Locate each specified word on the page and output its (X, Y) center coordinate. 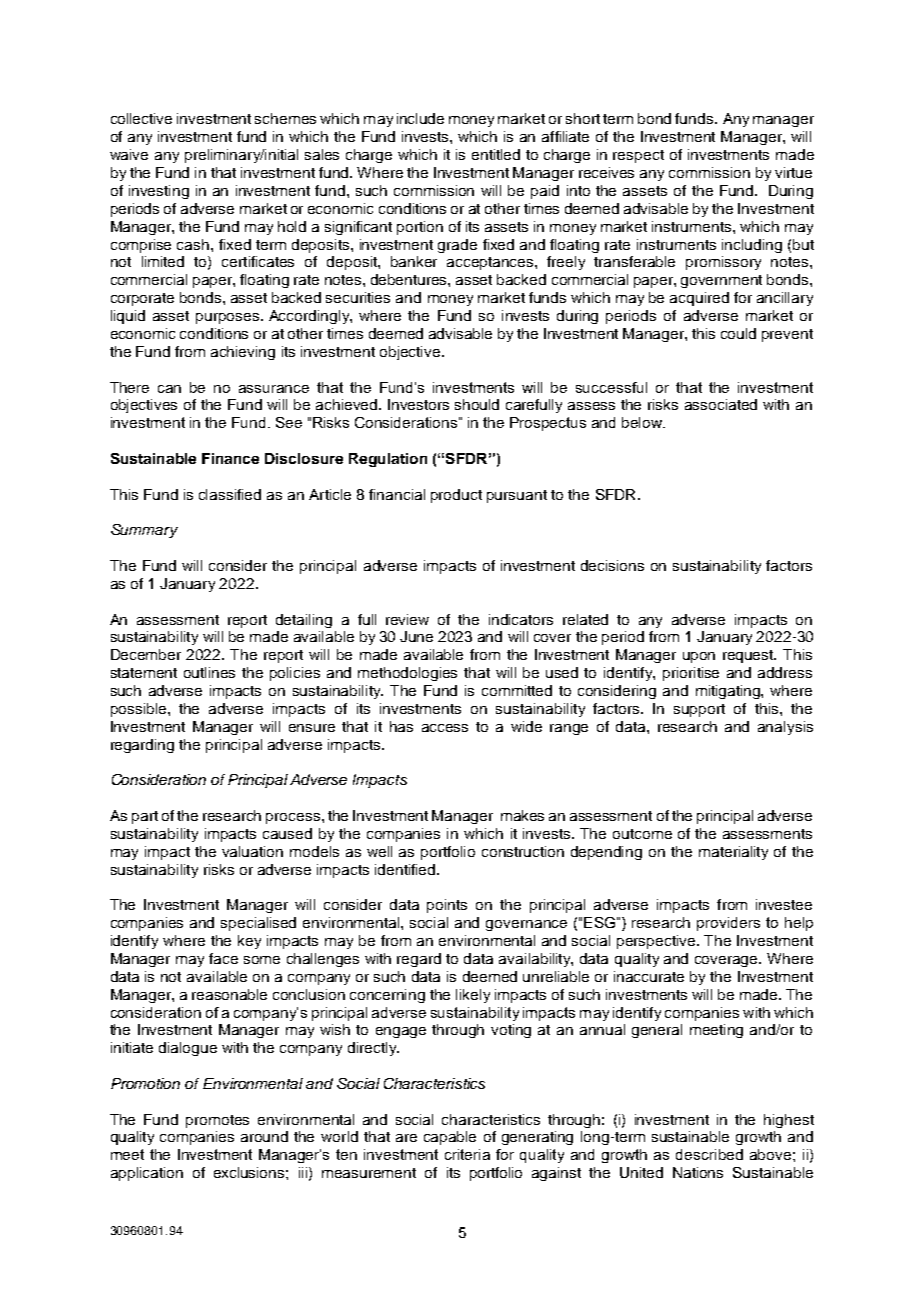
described (709, 1154)
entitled (496, 154)
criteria (467, 1154)
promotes (217, 1121)
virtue (793, 172)
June (416, 636)
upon (699, 657)
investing (159, 192)
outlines (209, 672)
